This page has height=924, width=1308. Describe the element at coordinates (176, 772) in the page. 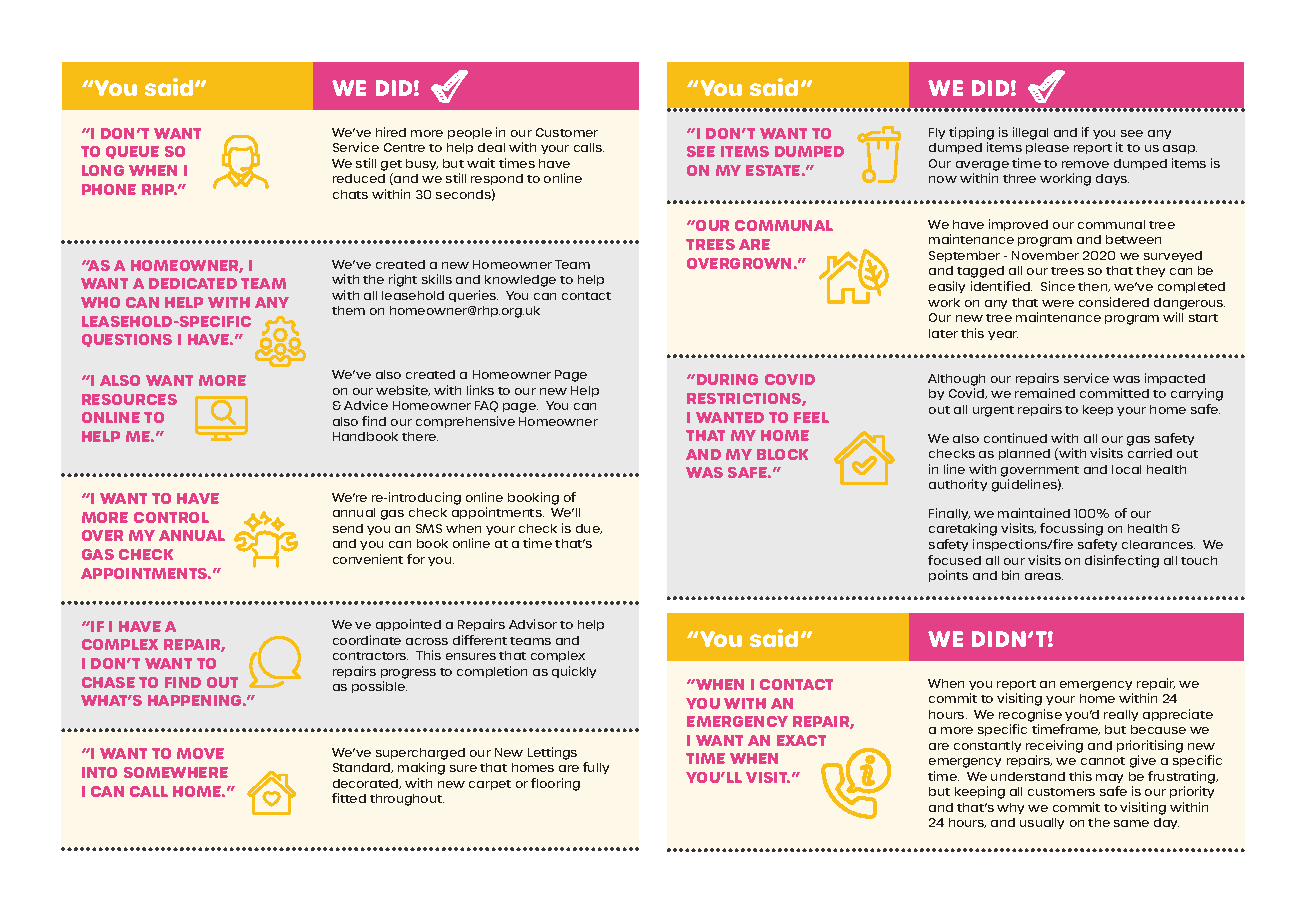

I see `SOMEWHERE` at that location.
